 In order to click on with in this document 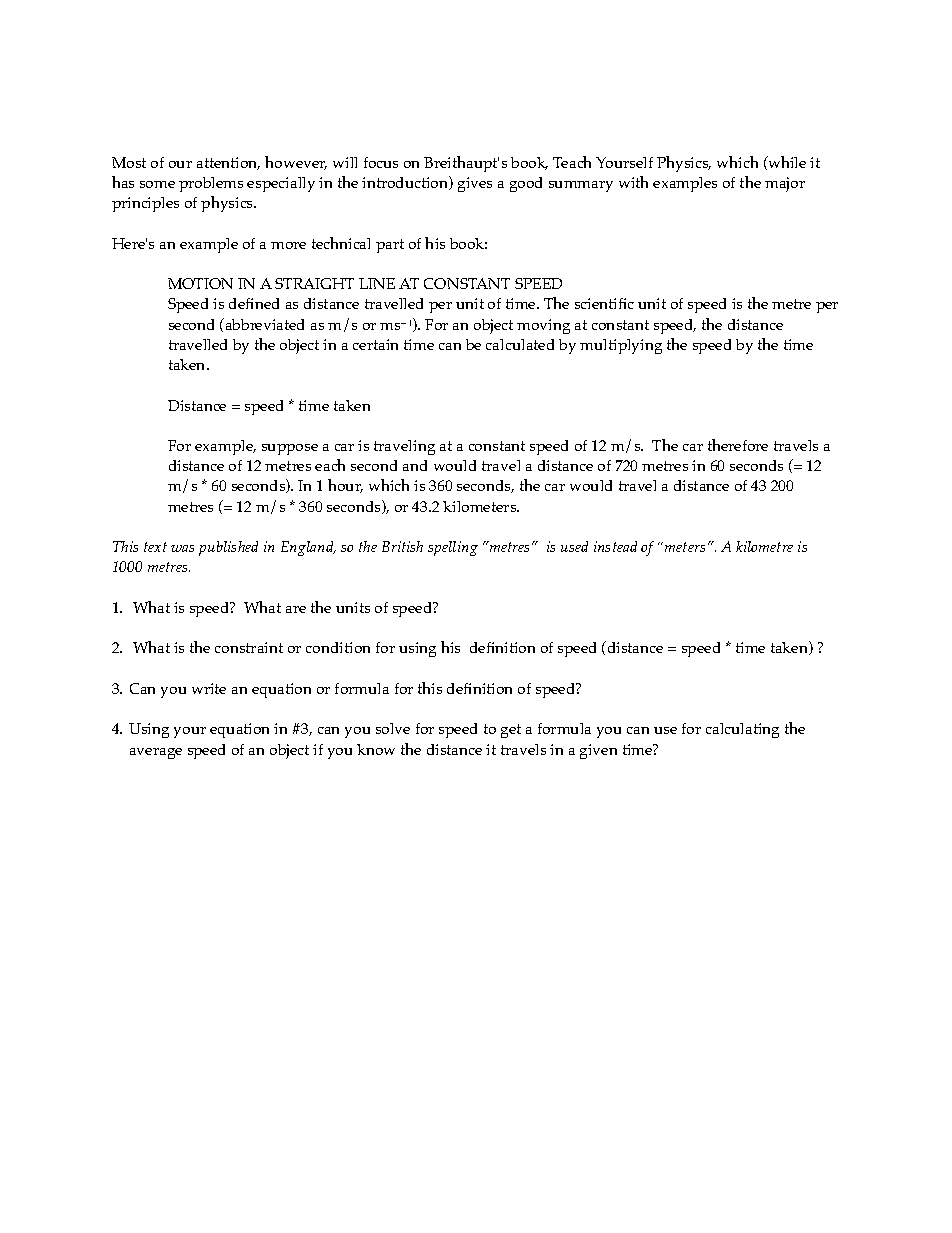, I will do `click(633, 182)`.
